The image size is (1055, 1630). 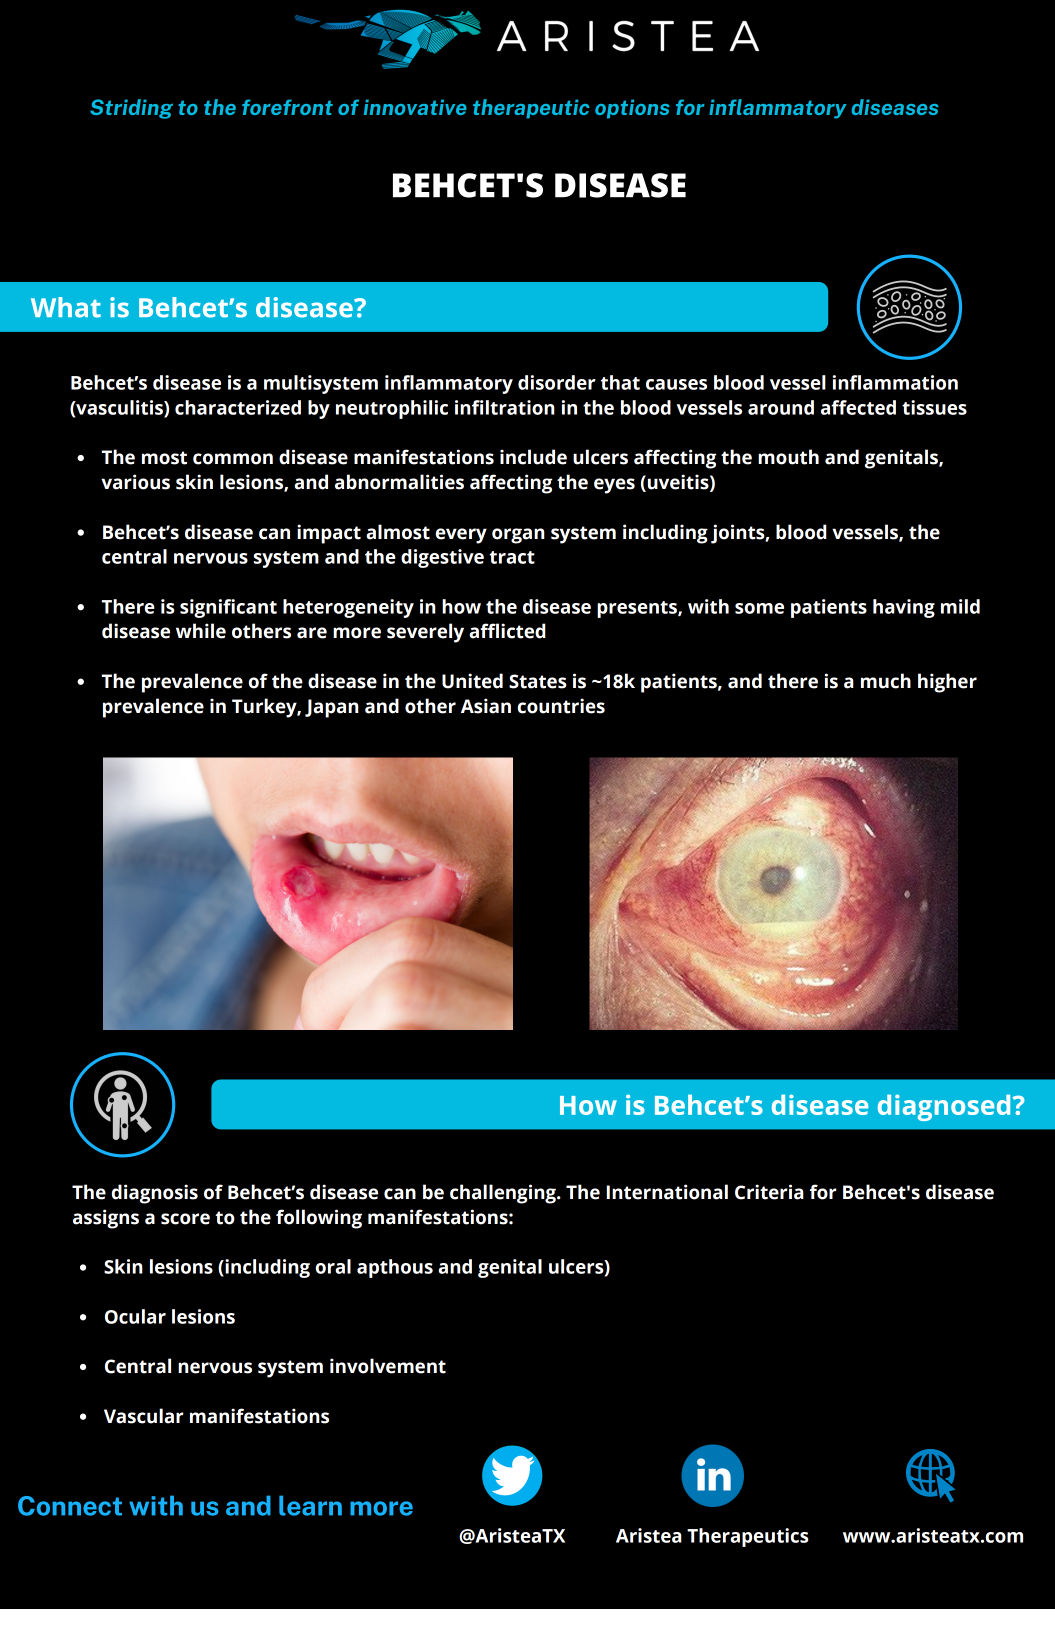 What do you see at coordinates (504, 1194) in the screenshot?
I see `challenging` at bounding box center [504, 1194].
